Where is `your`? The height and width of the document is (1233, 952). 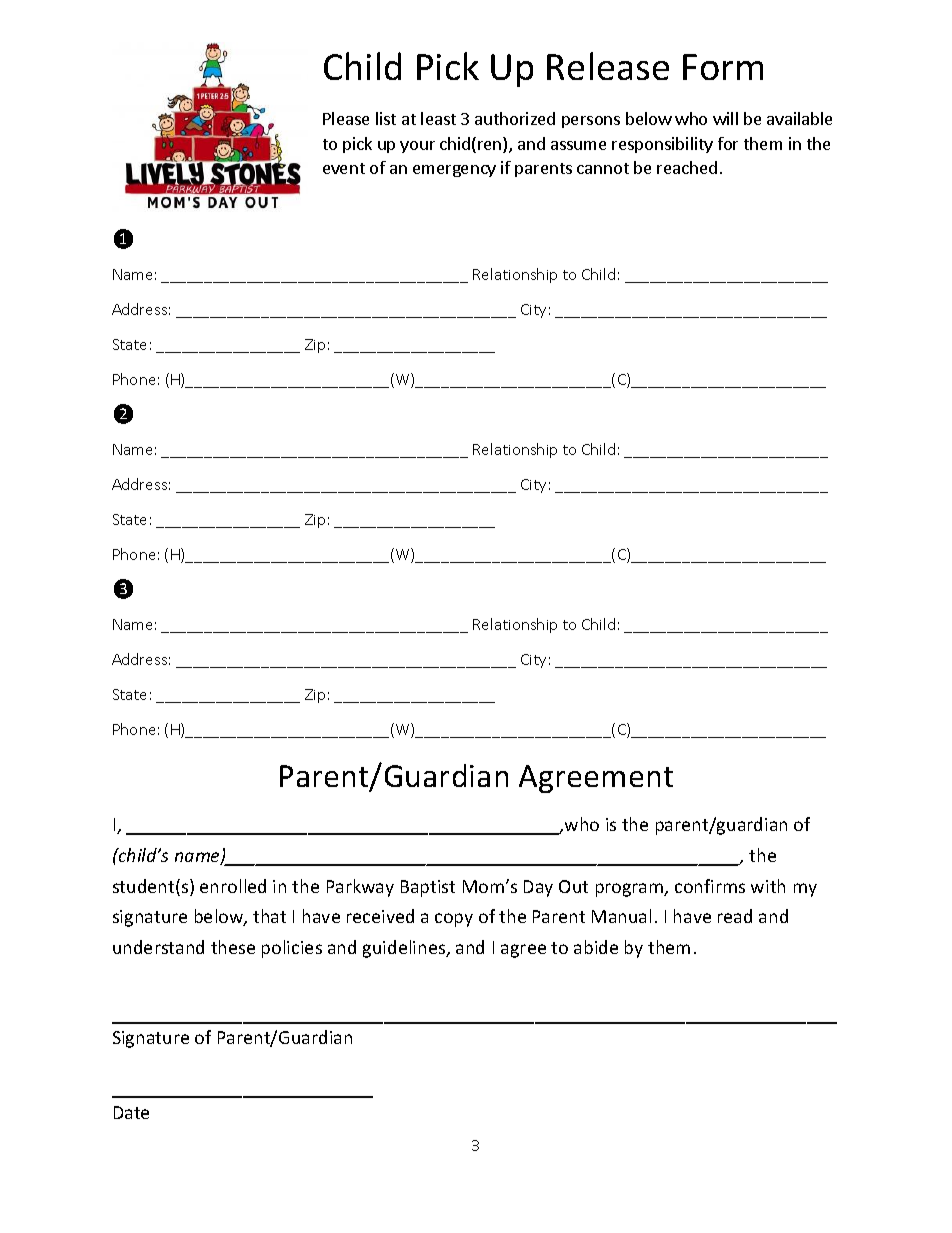
your is located at coordinates (417, 147).
